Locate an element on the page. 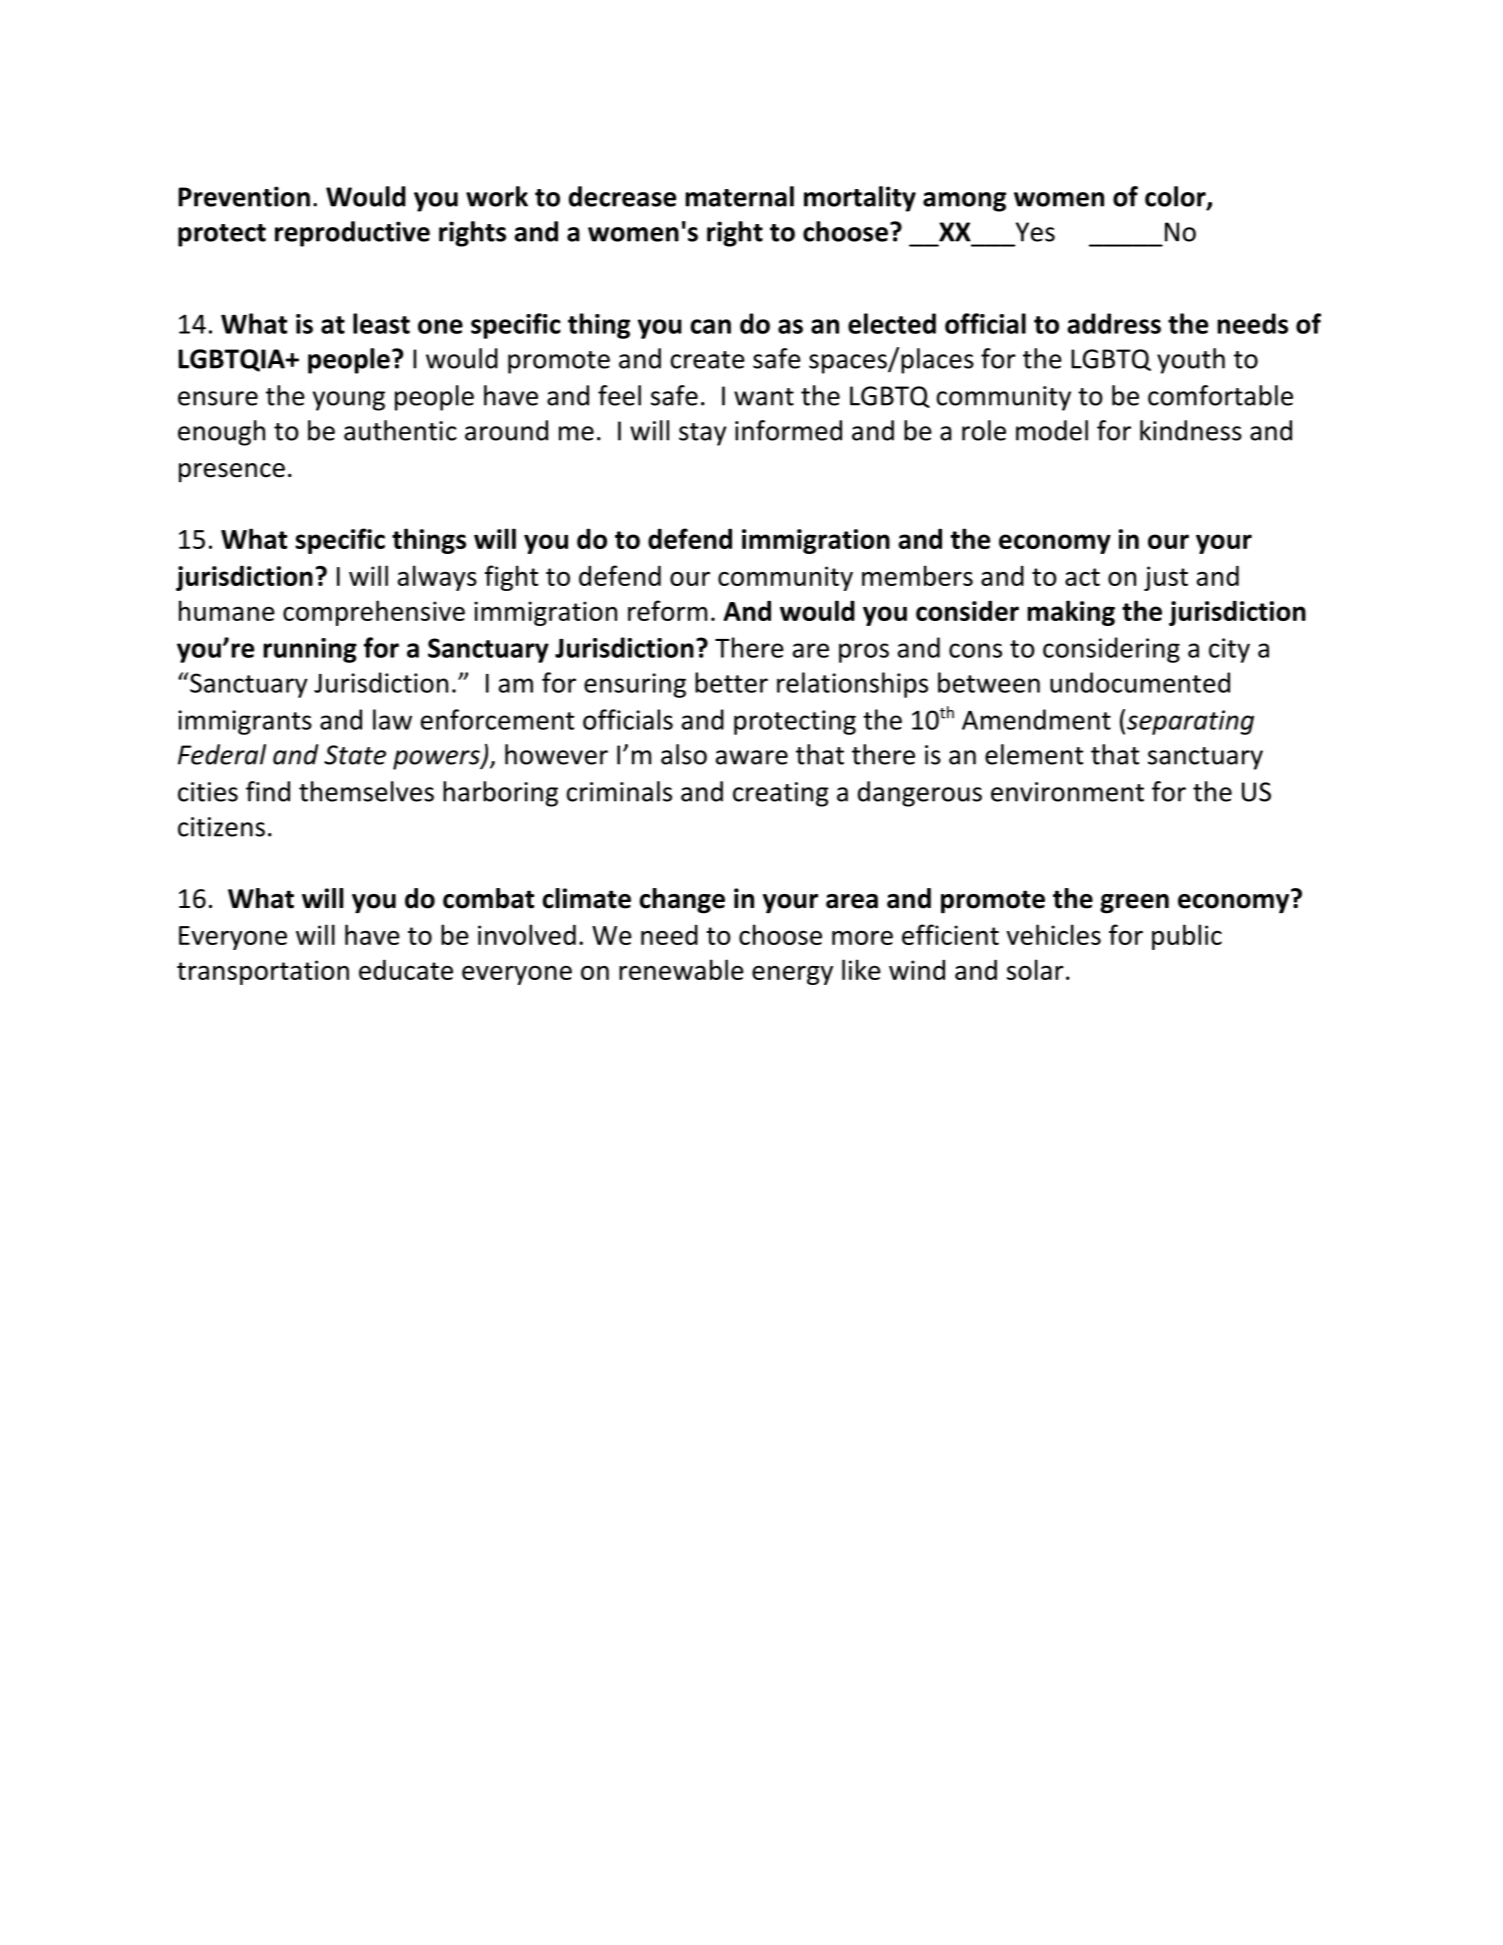 The width and height of the image is (1503, 1945). want is located at coordinates (764, 397).
